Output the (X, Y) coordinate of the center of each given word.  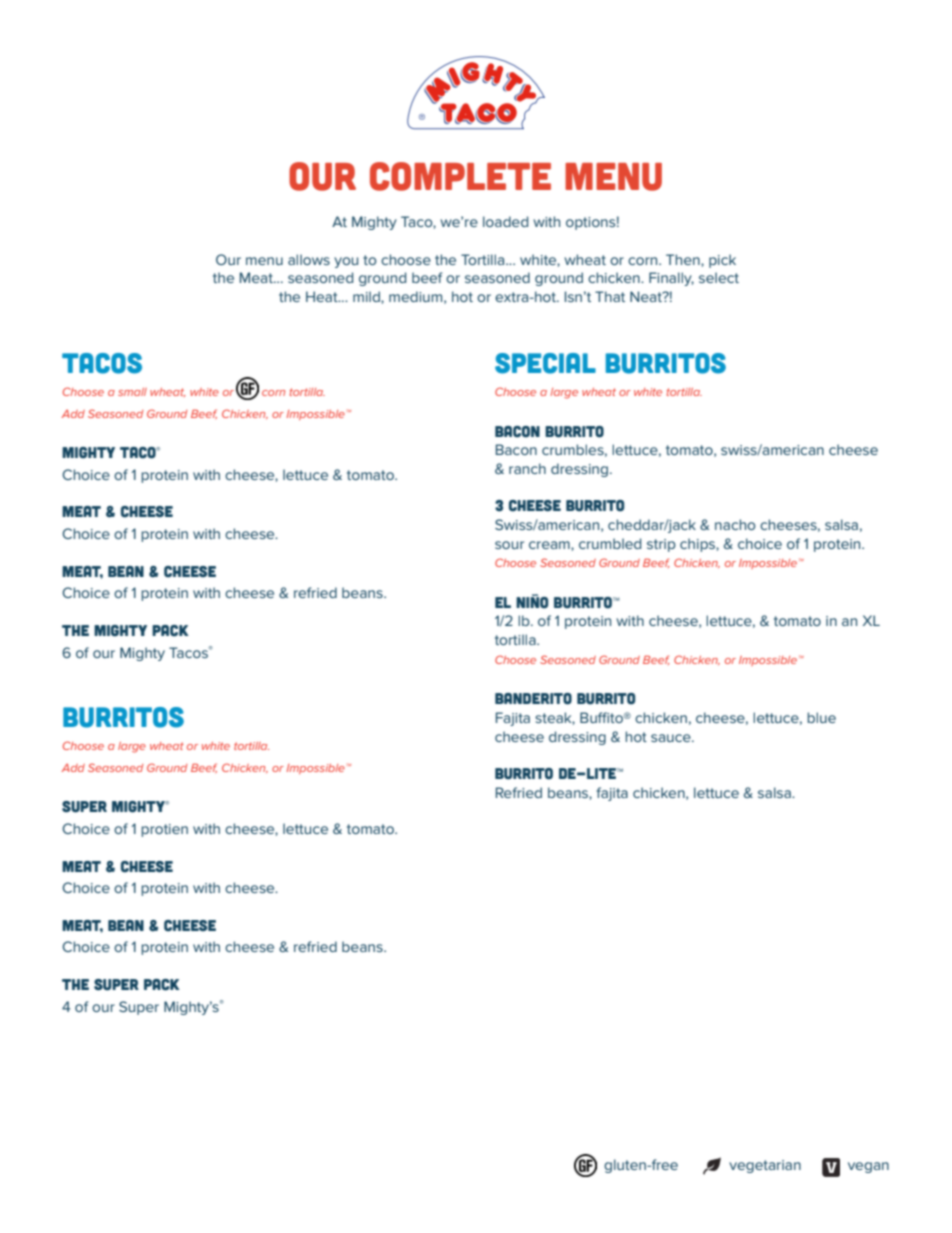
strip (661, 545)
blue (821, 717)
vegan (868, 1167)
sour (509, 545)
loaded (505, 221)
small (132, 392)
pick (722, 261)
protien (164, 830)
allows (309, 259)
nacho (735, 524)
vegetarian (765, 1166)
